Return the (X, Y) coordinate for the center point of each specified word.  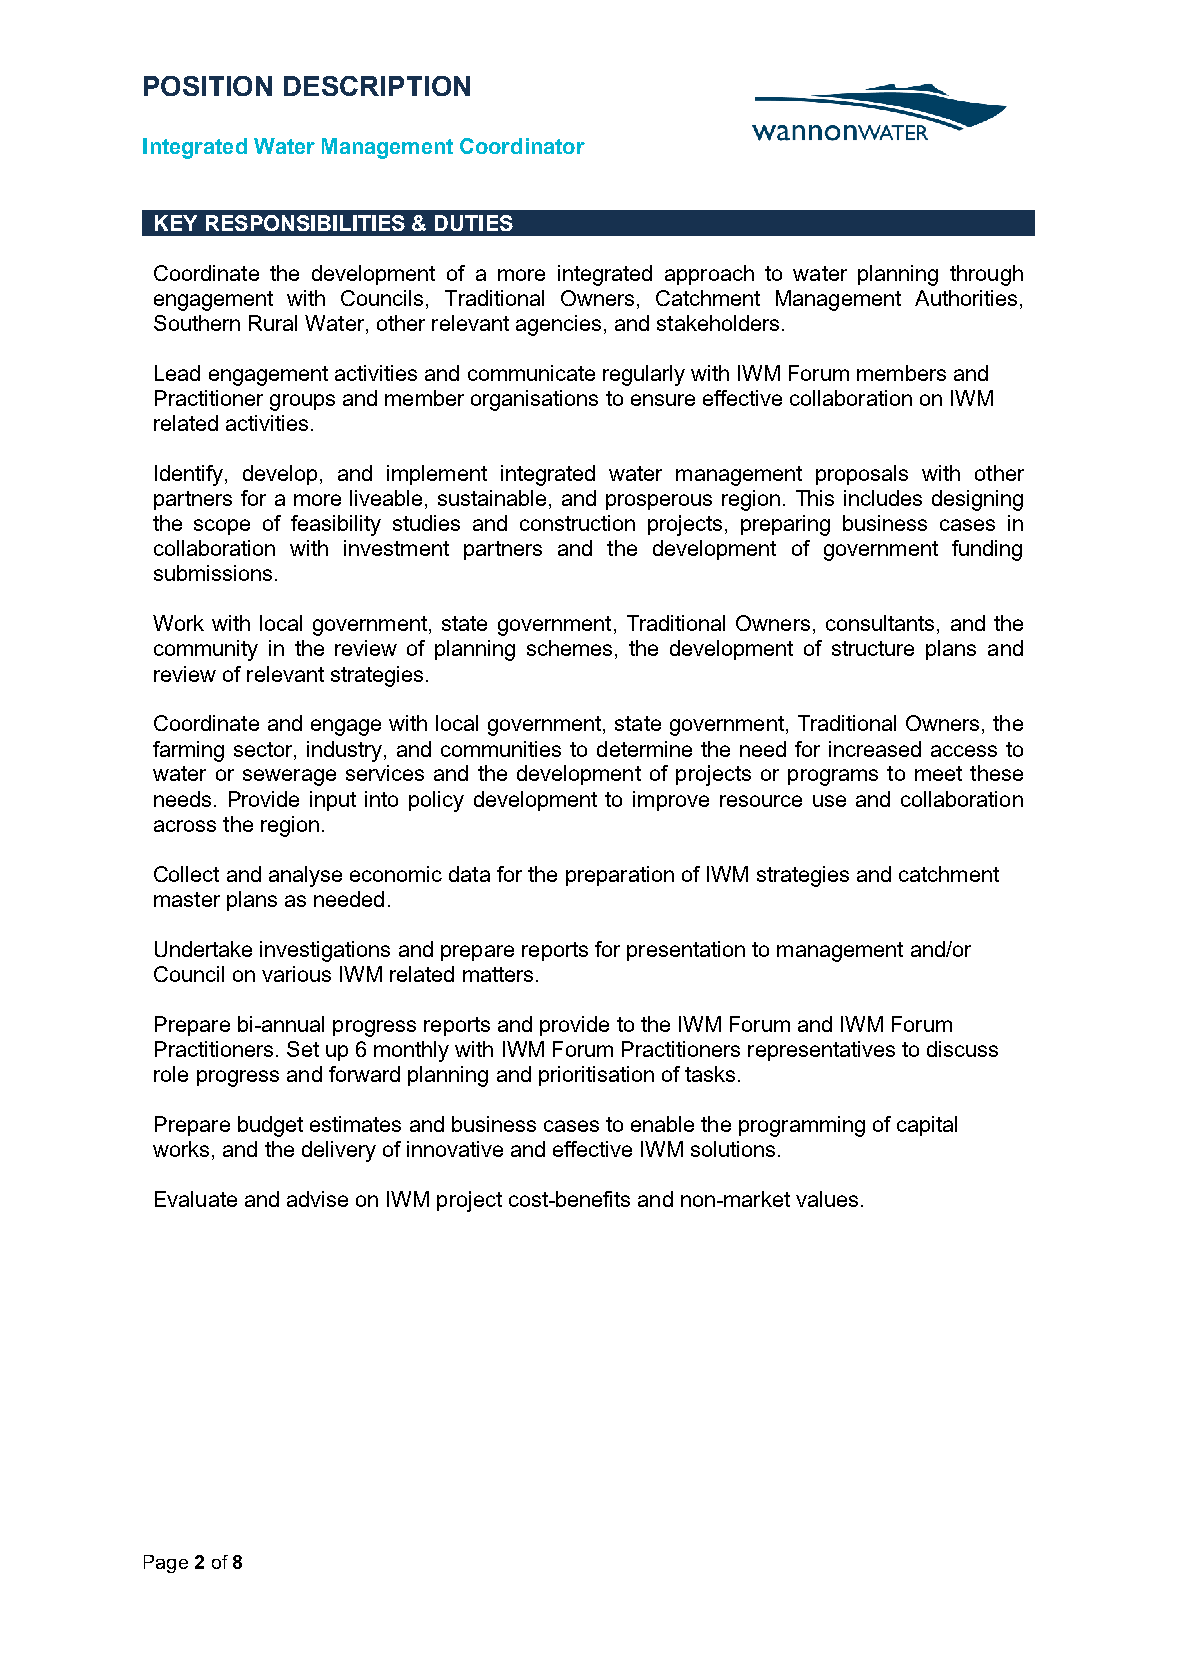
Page (166, 1564)
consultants (880, 623)
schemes (571, 649)
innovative (455, 1149)
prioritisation (596, 1076)
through (986, 275)
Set (303, 1049)
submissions (213, 573)
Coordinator (522, 146)
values (827, 1199)
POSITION (208, 86)
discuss (962, 1049)
